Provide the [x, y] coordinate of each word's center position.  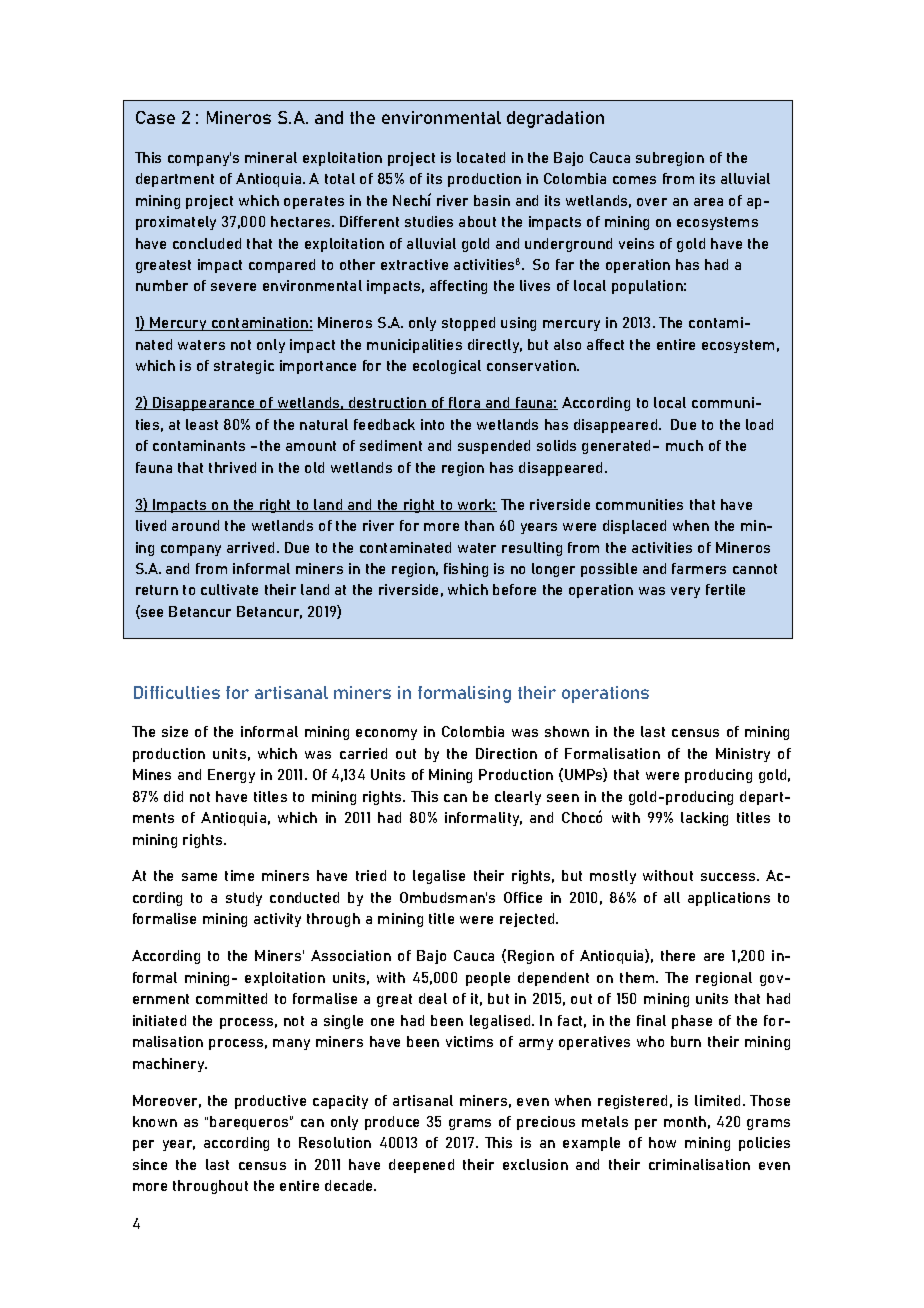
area [708, 202]
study [244, 899]
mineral [271, 157]
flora [465, 403]
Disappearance [204, 404]
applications [729, 899]
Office [523, 897]
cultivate [229, 589]
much [684, 445]
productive [270, 1102]
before [514, 589]
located [481, 157]
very [685, 592]
